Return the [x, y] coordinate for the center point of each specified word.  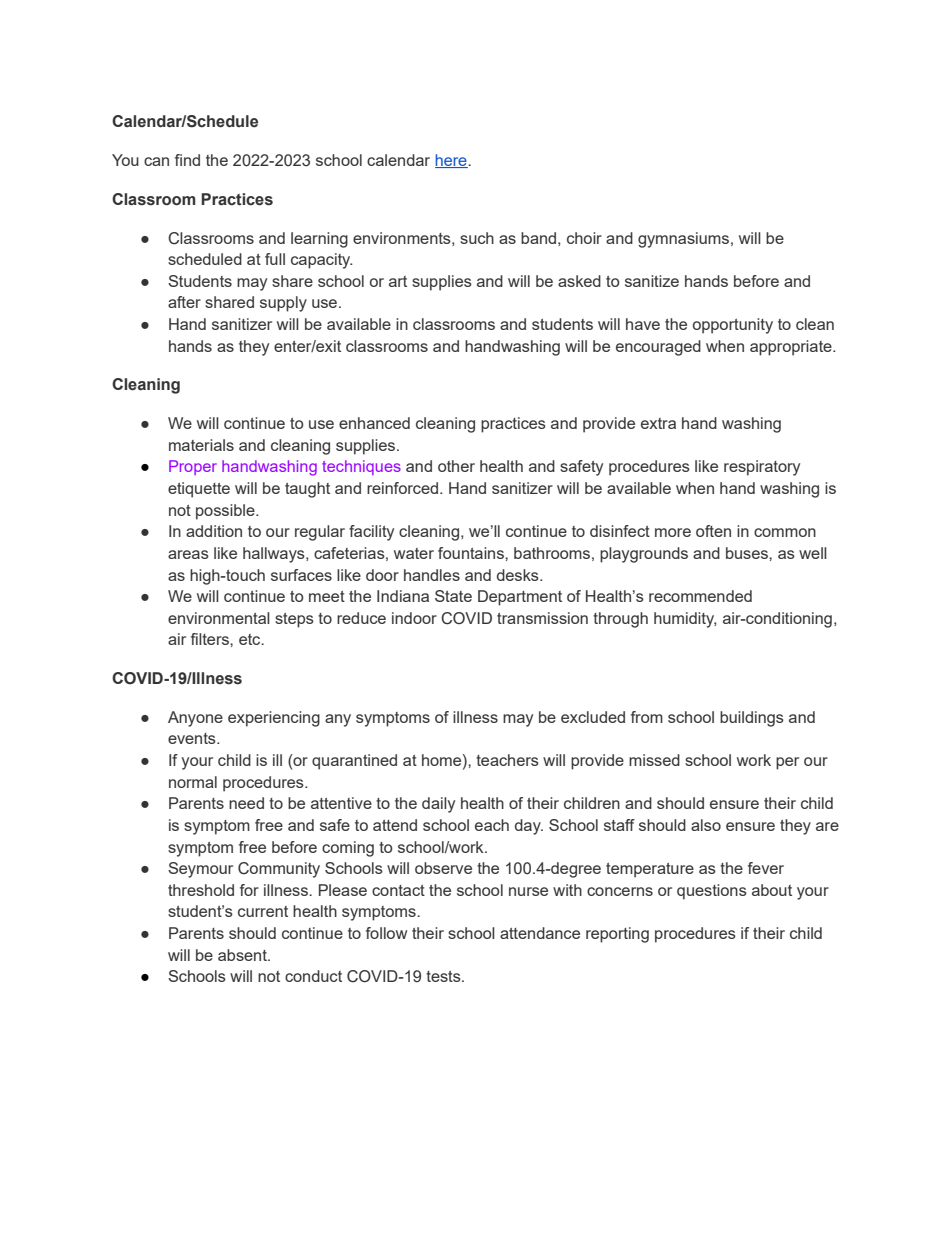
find [187, 160]
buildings [752, 719]
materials [201, 445]
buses [748, 553]
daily [438, 805]
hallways [275, 555]
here [452, 161]
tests [444, 976]
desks [519, 575]
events [193, 738]
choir [584, 238]
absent [243, 955]
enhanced [374, 423]
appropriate [792, 348]
